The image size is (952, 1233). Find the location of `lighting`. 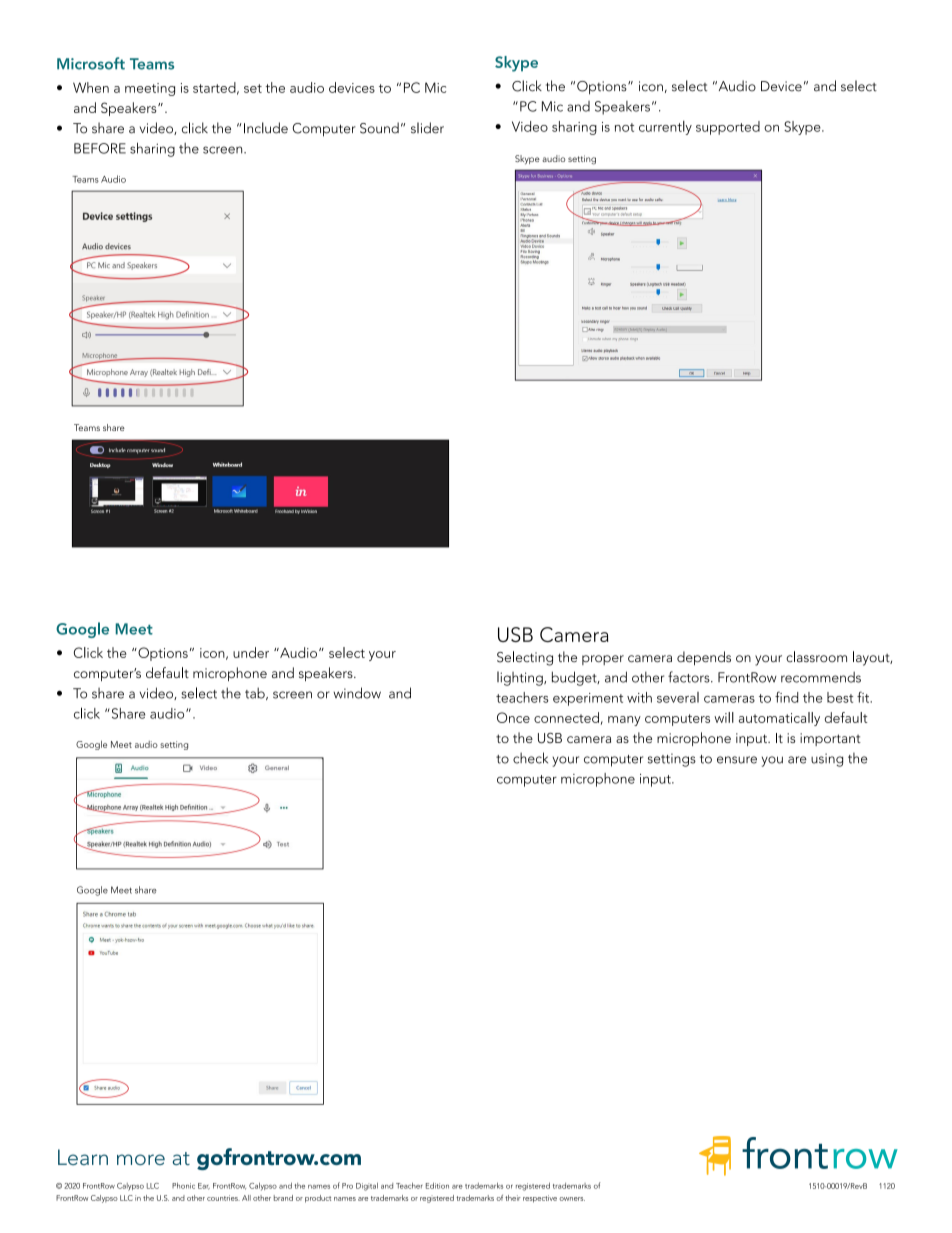

lighting is located at coordinates (521, 678).
